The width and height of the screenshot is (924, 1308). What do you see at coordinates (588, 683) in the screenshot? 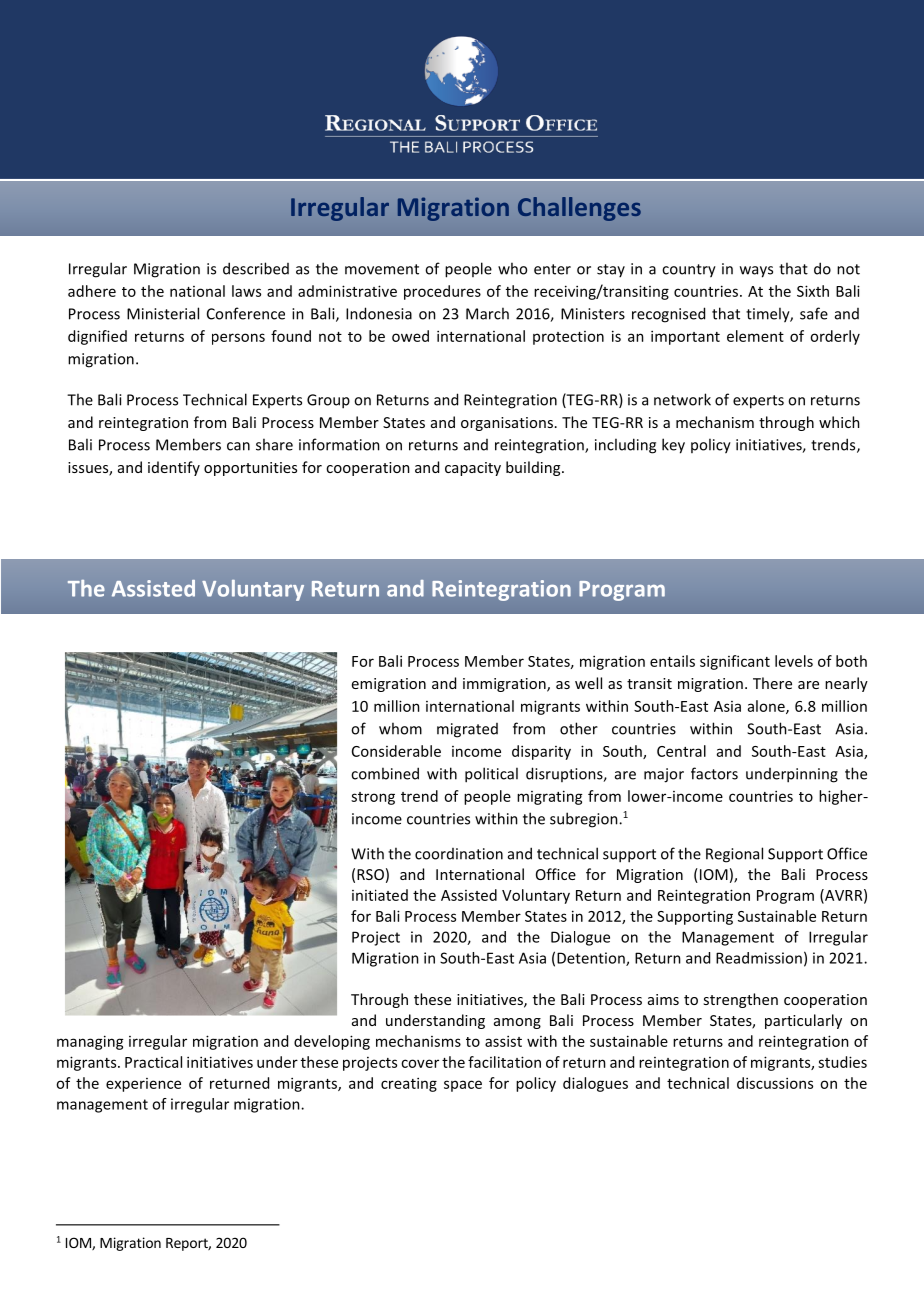
I see `well` at bounding box center [588, 683].
